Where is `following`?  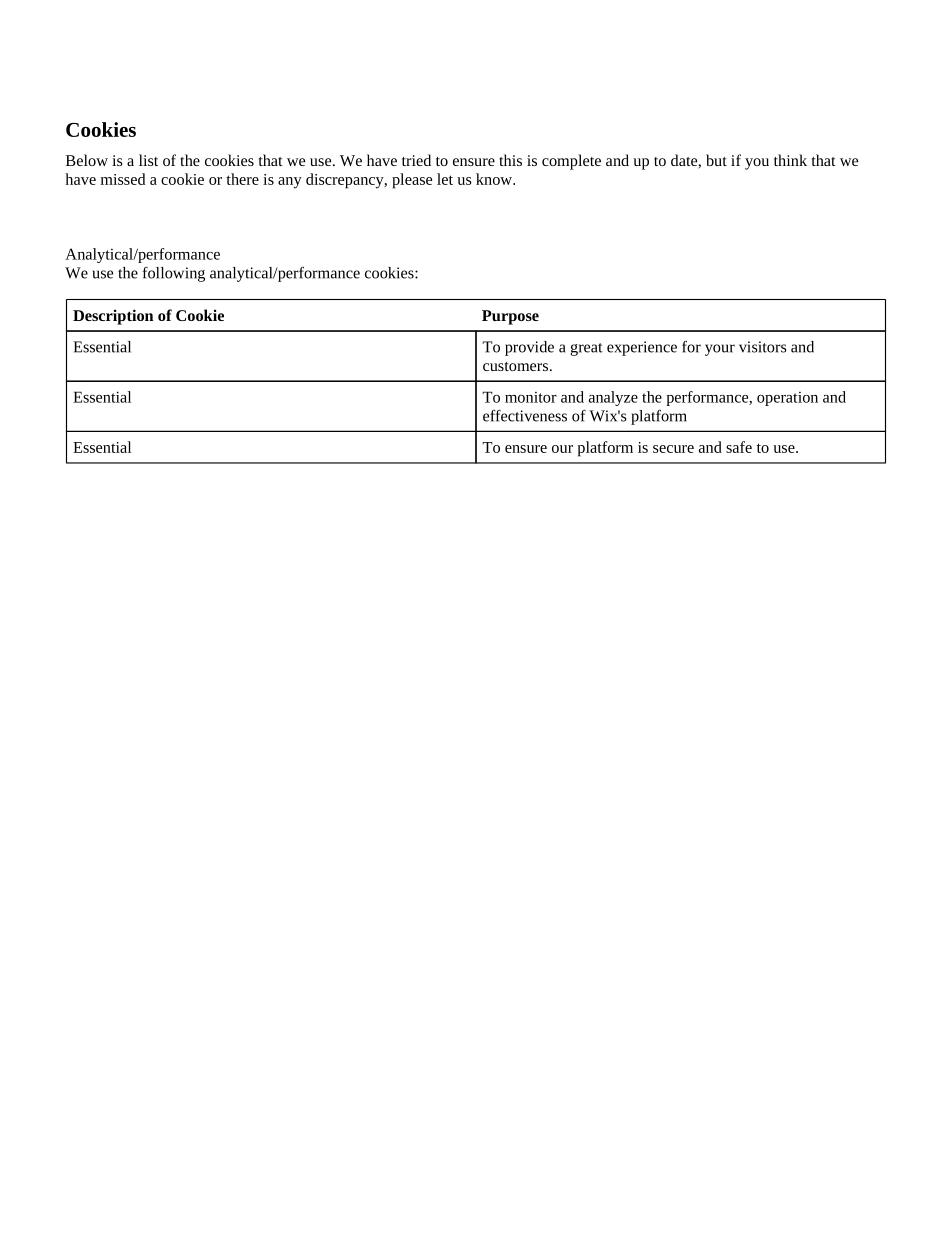 following is located at coordinates (173, 274).
